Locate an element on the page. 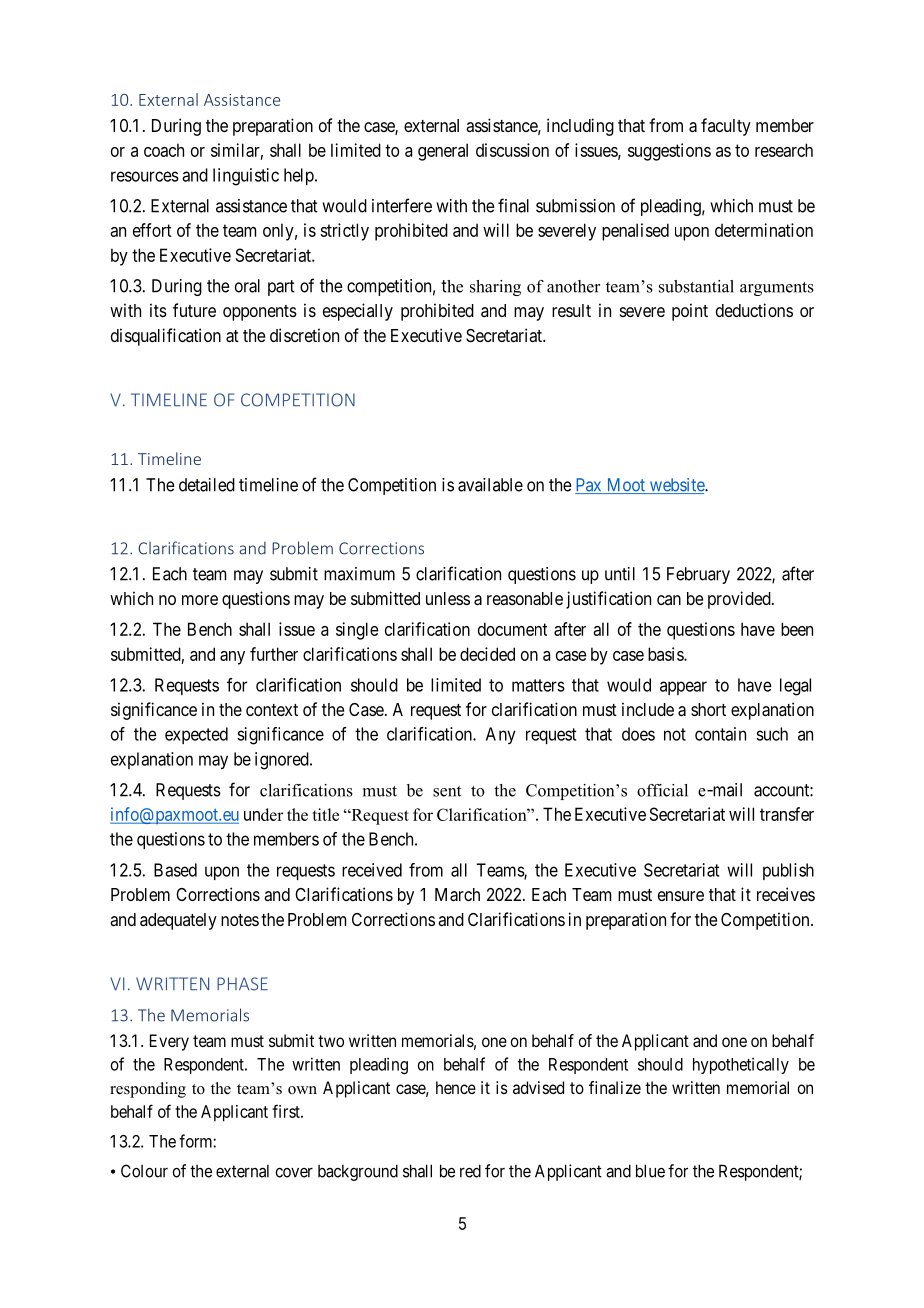 The width and height of the document is (924, 1308). linguistic is located at coordinates (246, 177).
